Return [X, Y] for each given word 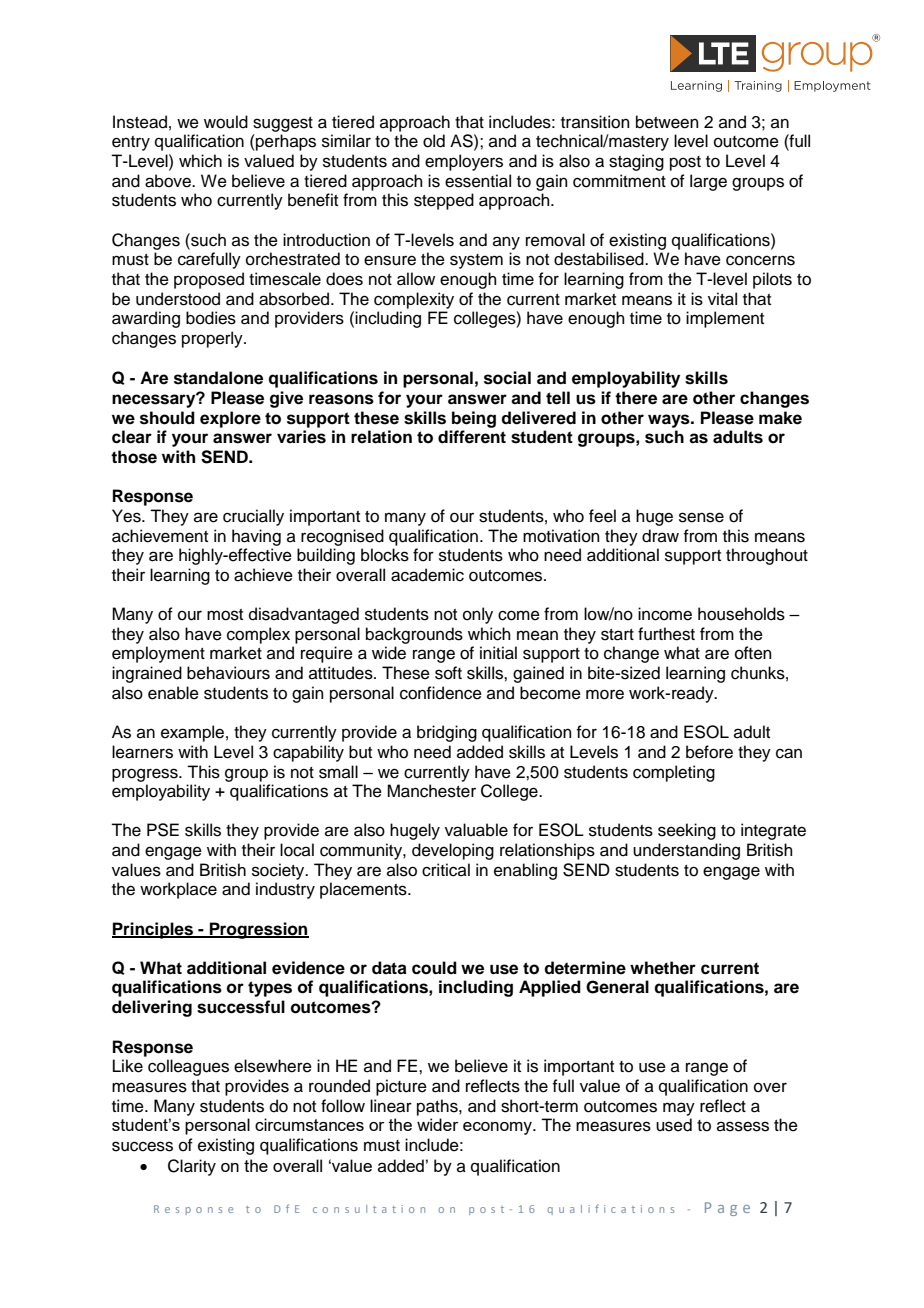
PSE [163, 830]
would [226, 122]
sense [701, 517]
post [685, 163]
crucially [253, 517]
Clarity [192, 1167]
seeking [687, 831]
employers [464, 162]
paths [438, 1107]
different [472, 437]
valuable [476, 830]
